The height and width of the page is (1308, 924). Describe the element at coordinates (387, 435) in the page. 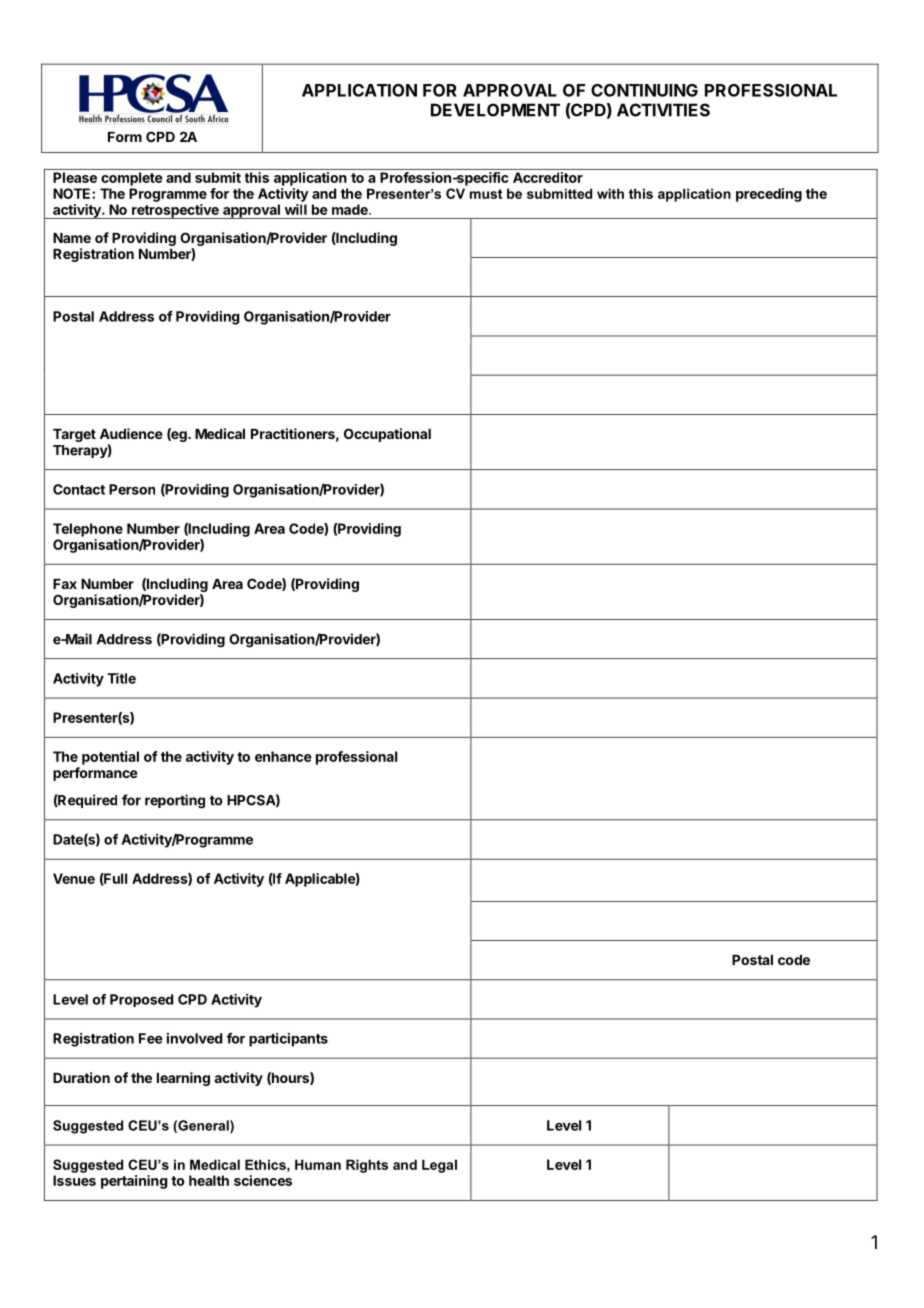

I see `Occupational` at that location.
